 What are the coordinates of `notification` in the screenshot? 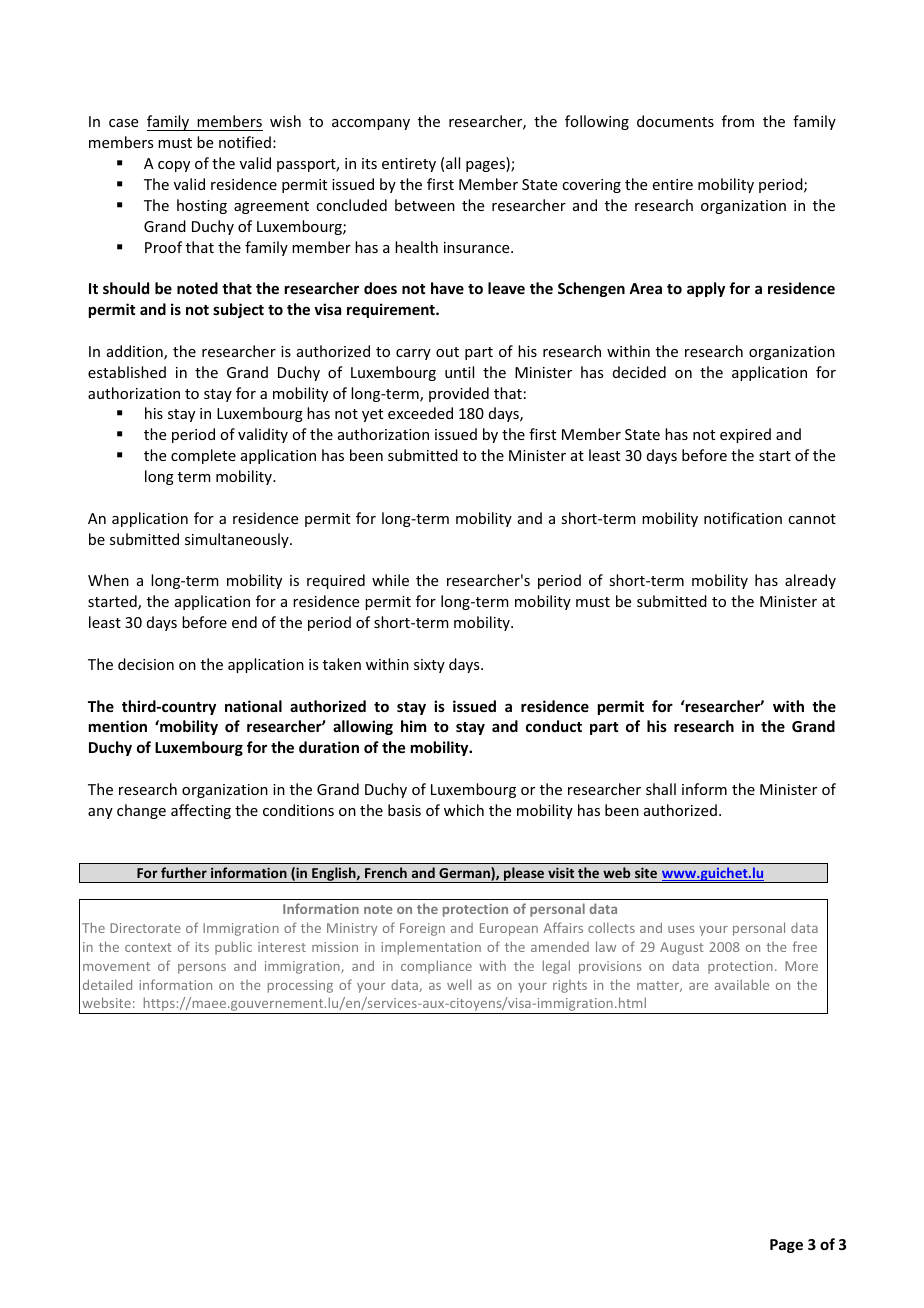 It's located at (743, 518).
